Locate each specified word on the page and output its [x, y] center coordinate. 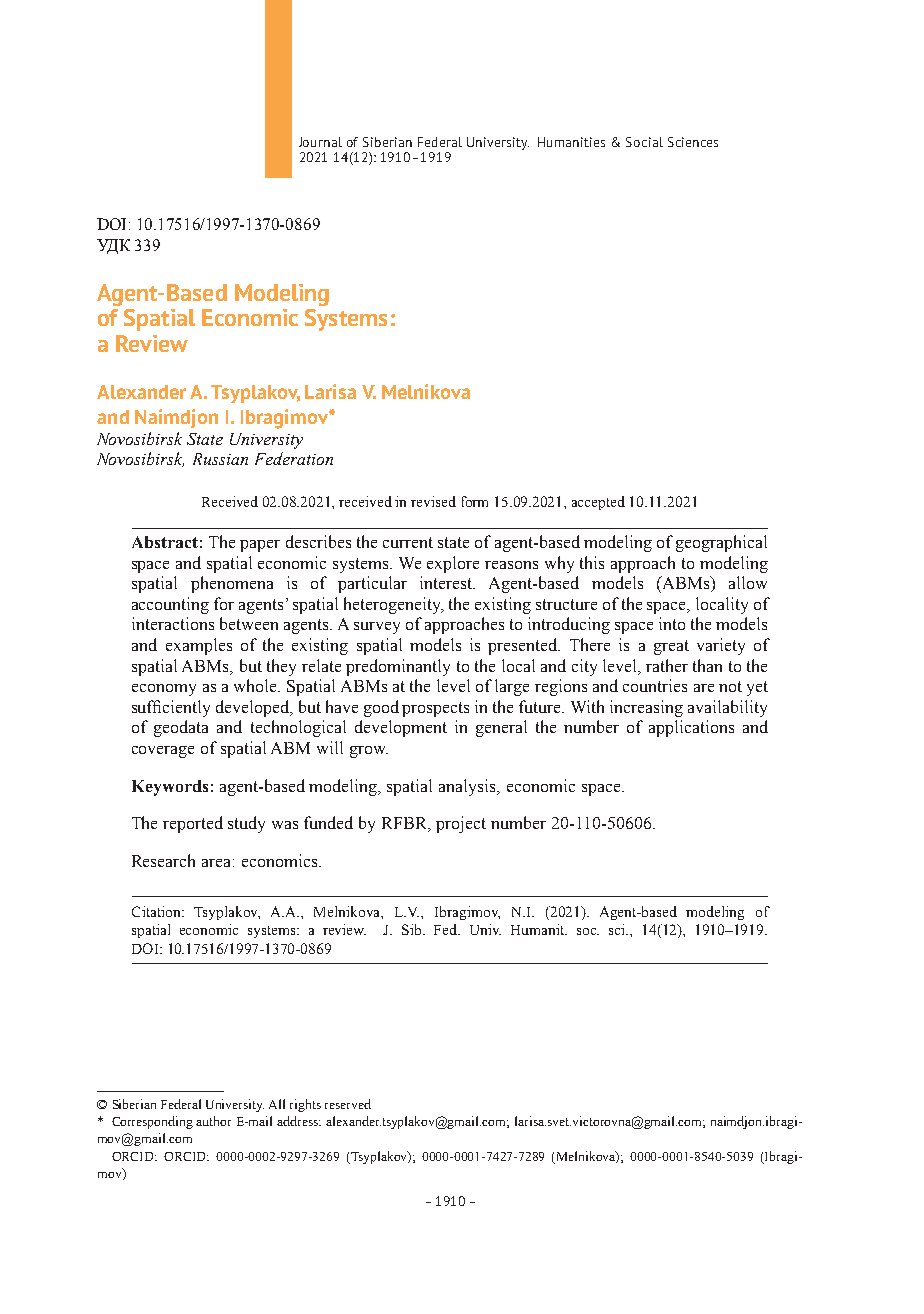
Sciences [693, 142]
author [213, 1121]
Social [644, 142]
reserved [348, 1104]
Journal [320, 142]
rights [305, 1105]
